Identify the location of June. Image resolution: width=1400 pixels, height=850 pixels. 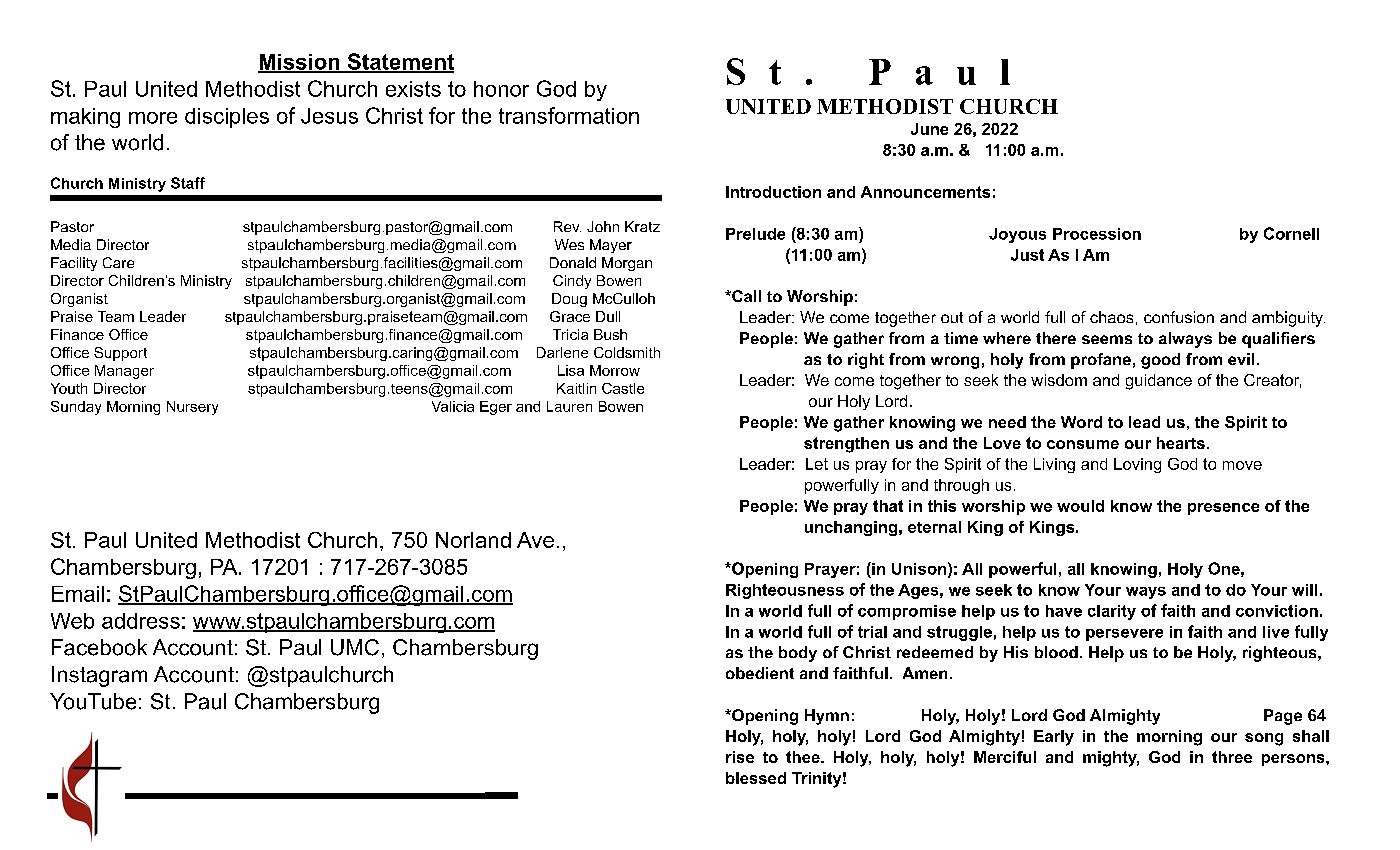
(929, 129).
